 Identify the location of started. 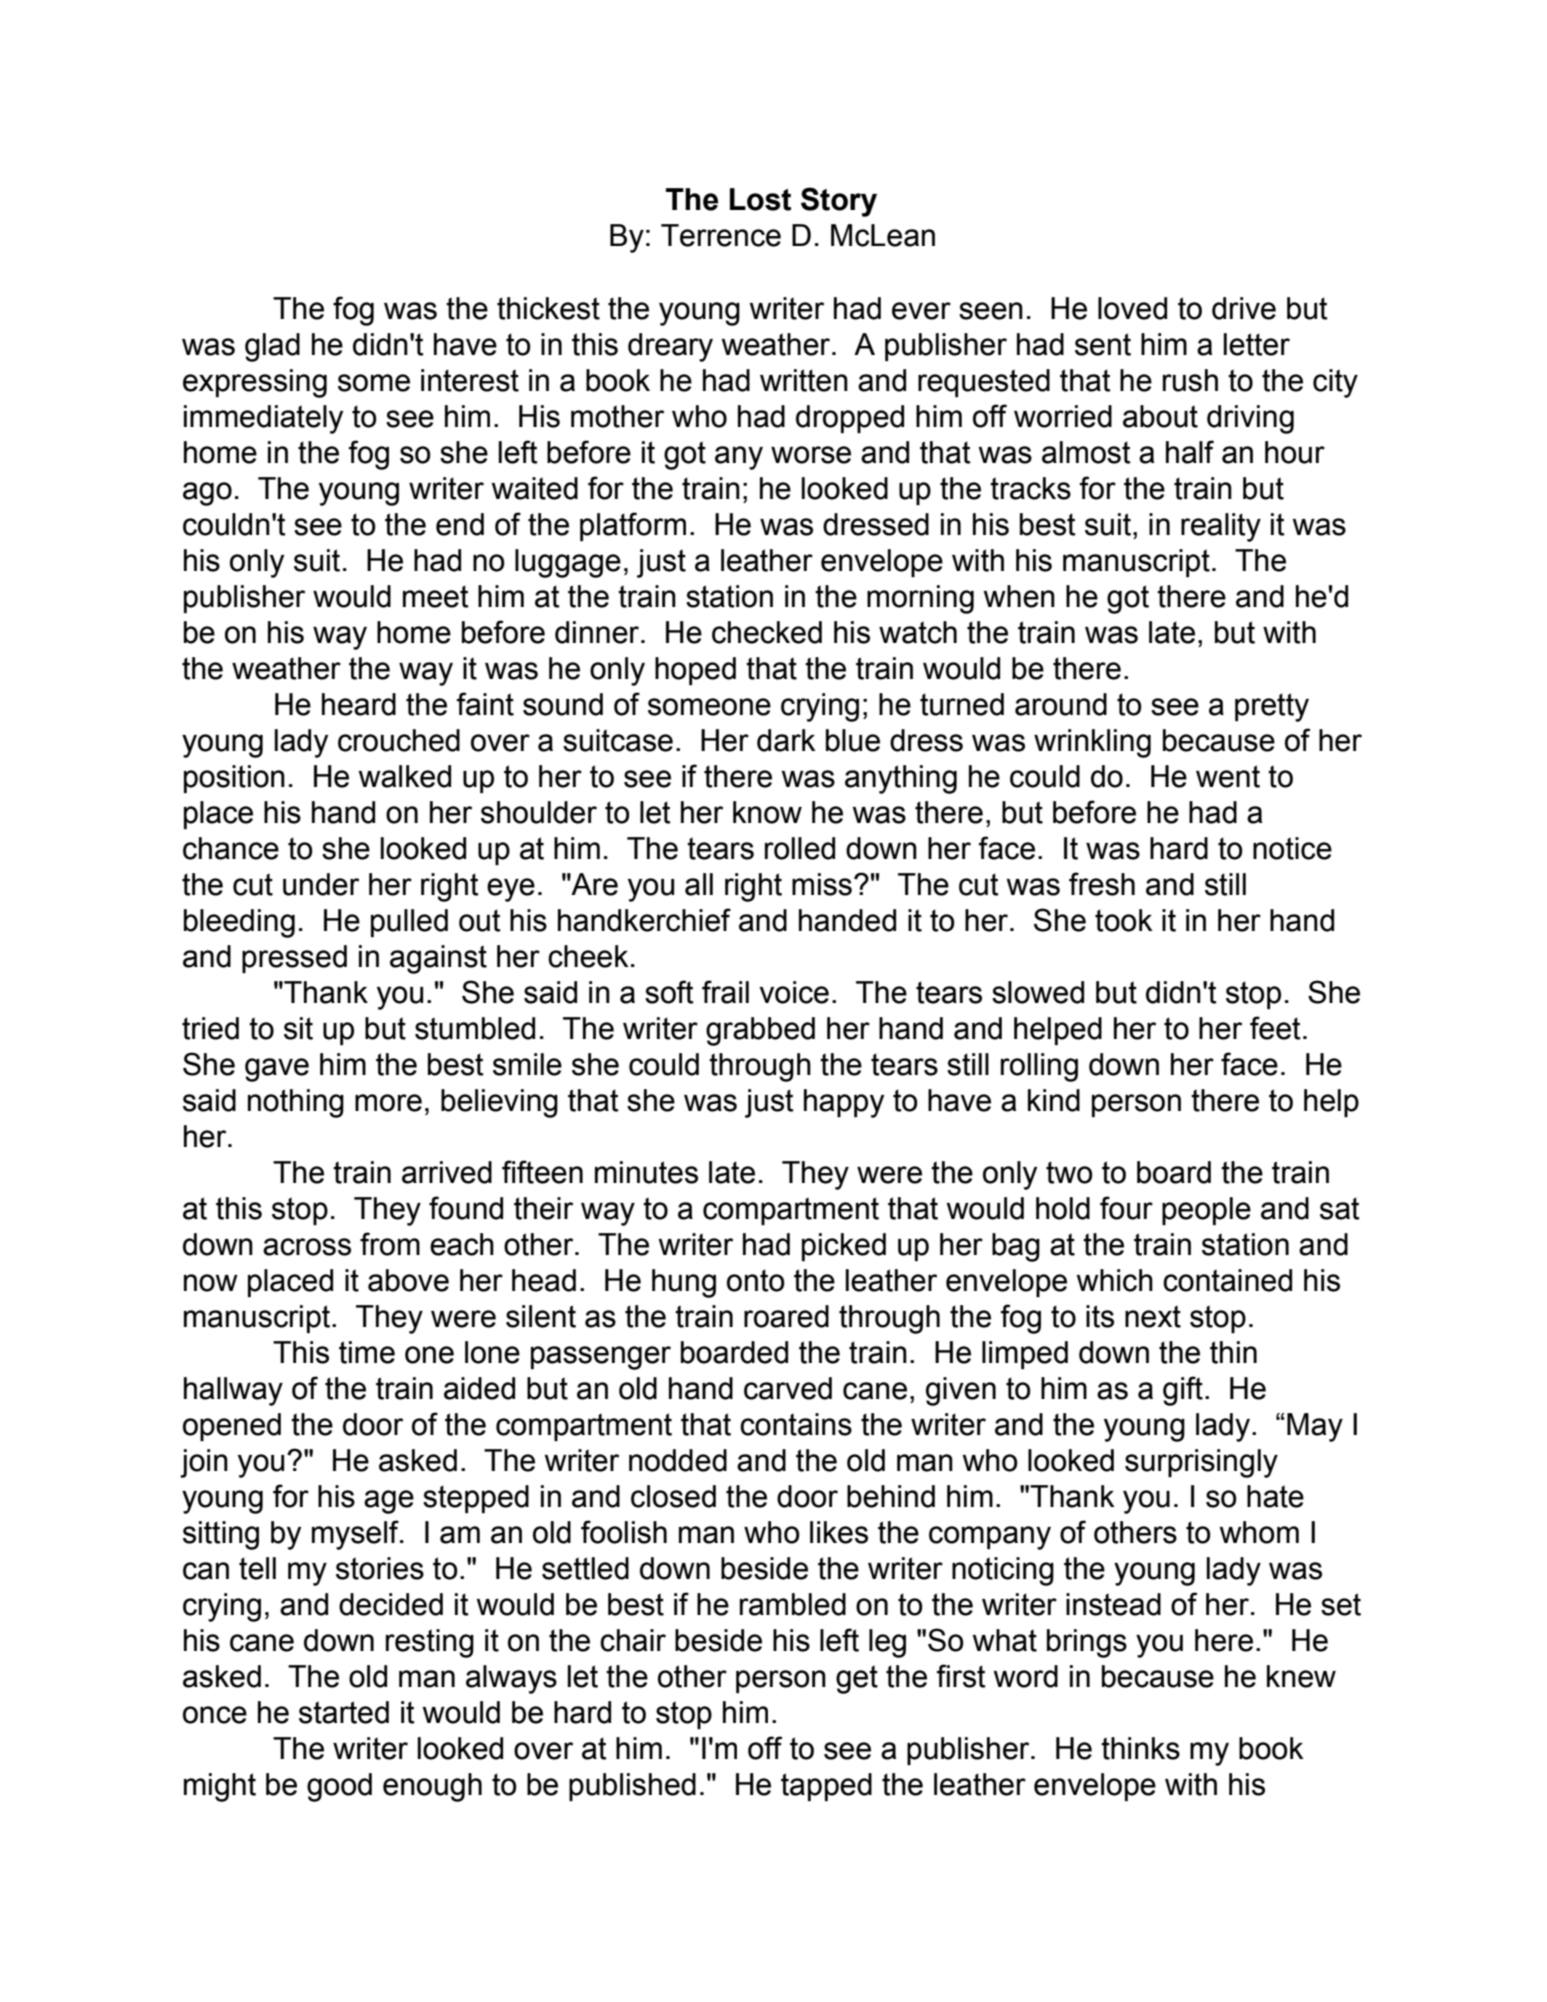
(344, 1712).
